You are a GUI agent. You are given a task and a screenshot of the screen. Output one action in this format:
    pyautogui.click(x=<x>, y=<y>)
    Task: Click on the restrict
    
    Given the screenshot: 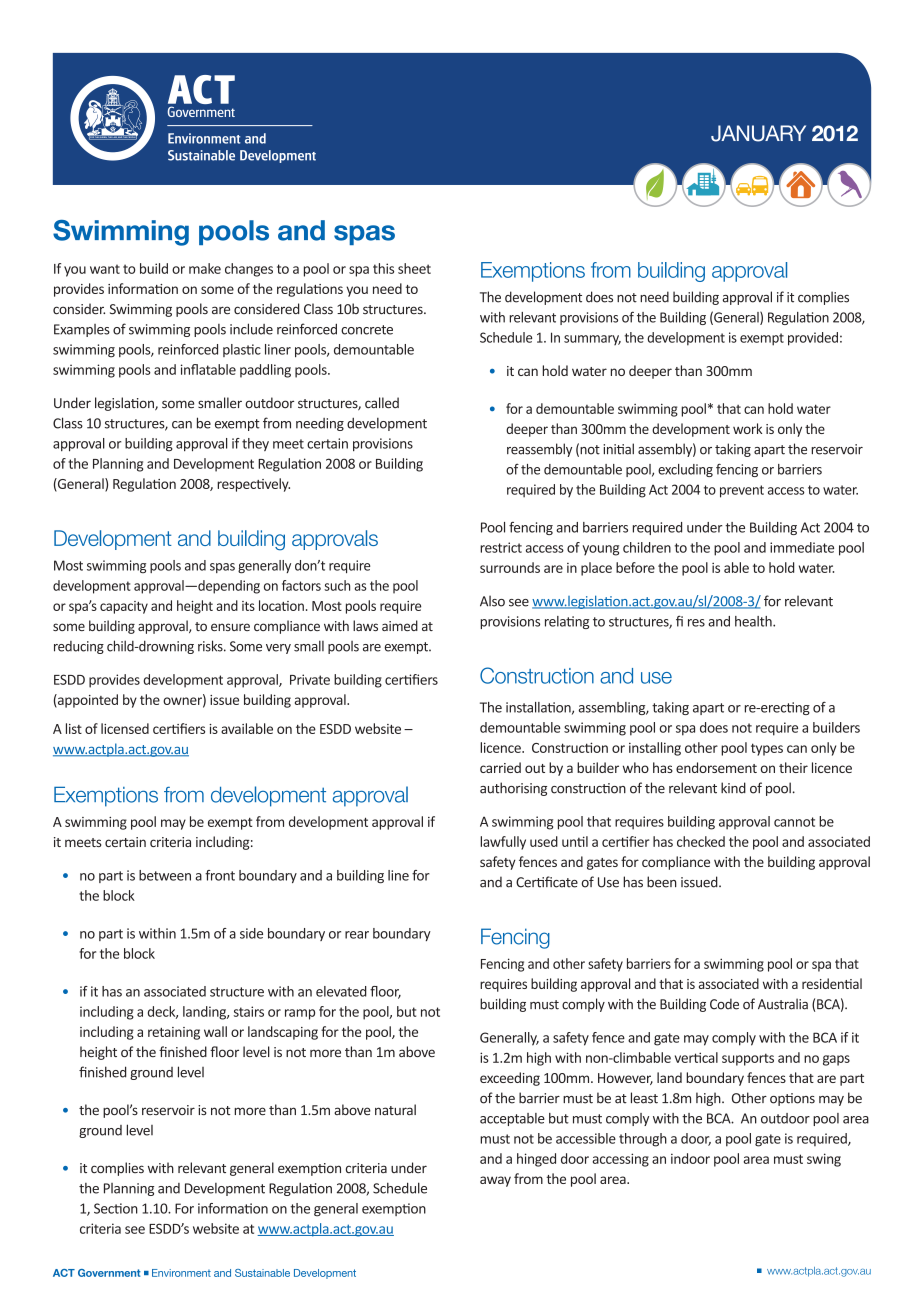 What is the action you would take?
    pyautogui.click(x=501, y=547)
